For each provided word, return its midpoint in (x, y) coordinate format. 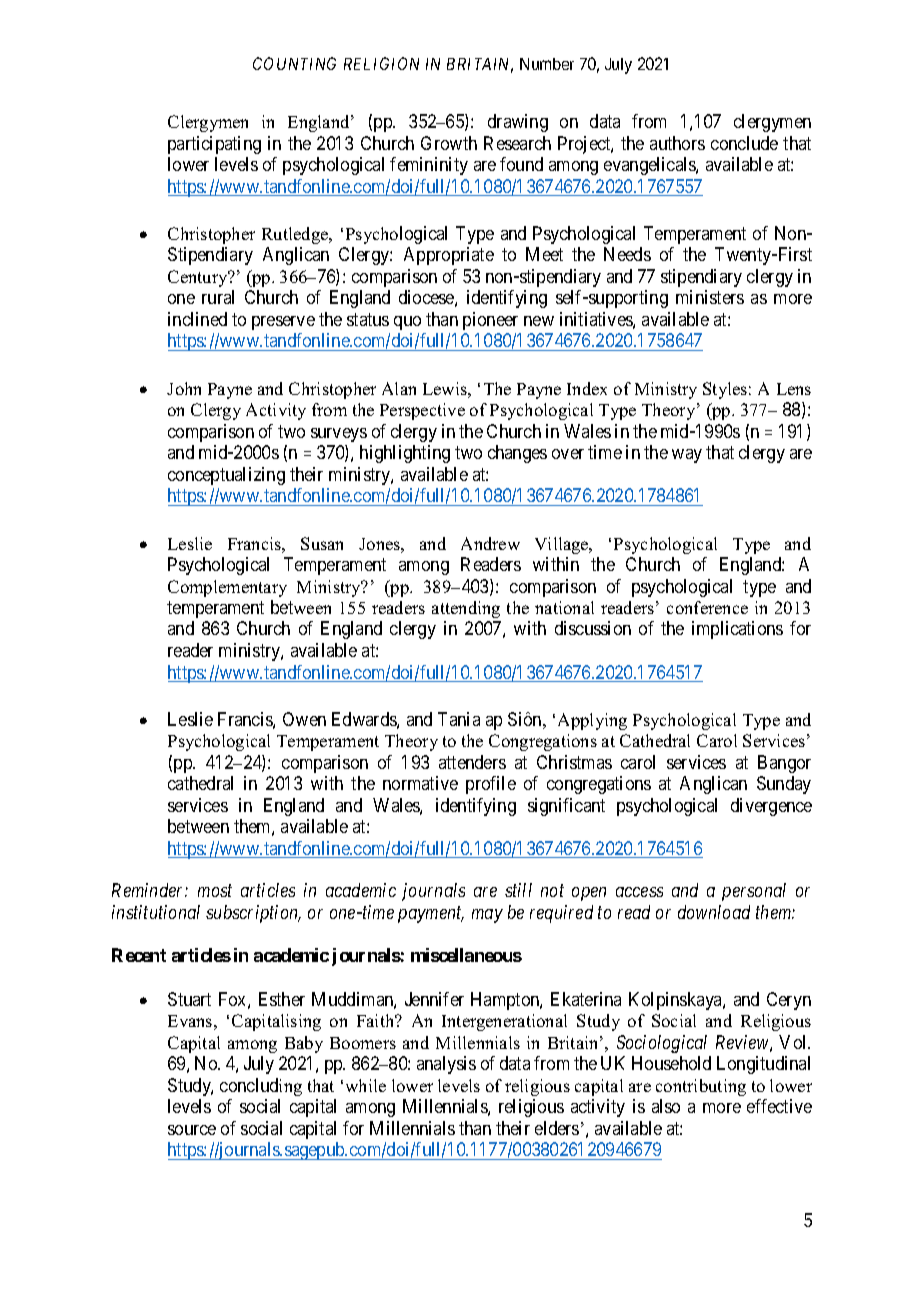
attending (466, 609)
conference (707, 607)
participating (214, 145)
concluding (261, 1087)
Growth (449, 143)
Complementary (227, 588)
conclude (744, 143)
